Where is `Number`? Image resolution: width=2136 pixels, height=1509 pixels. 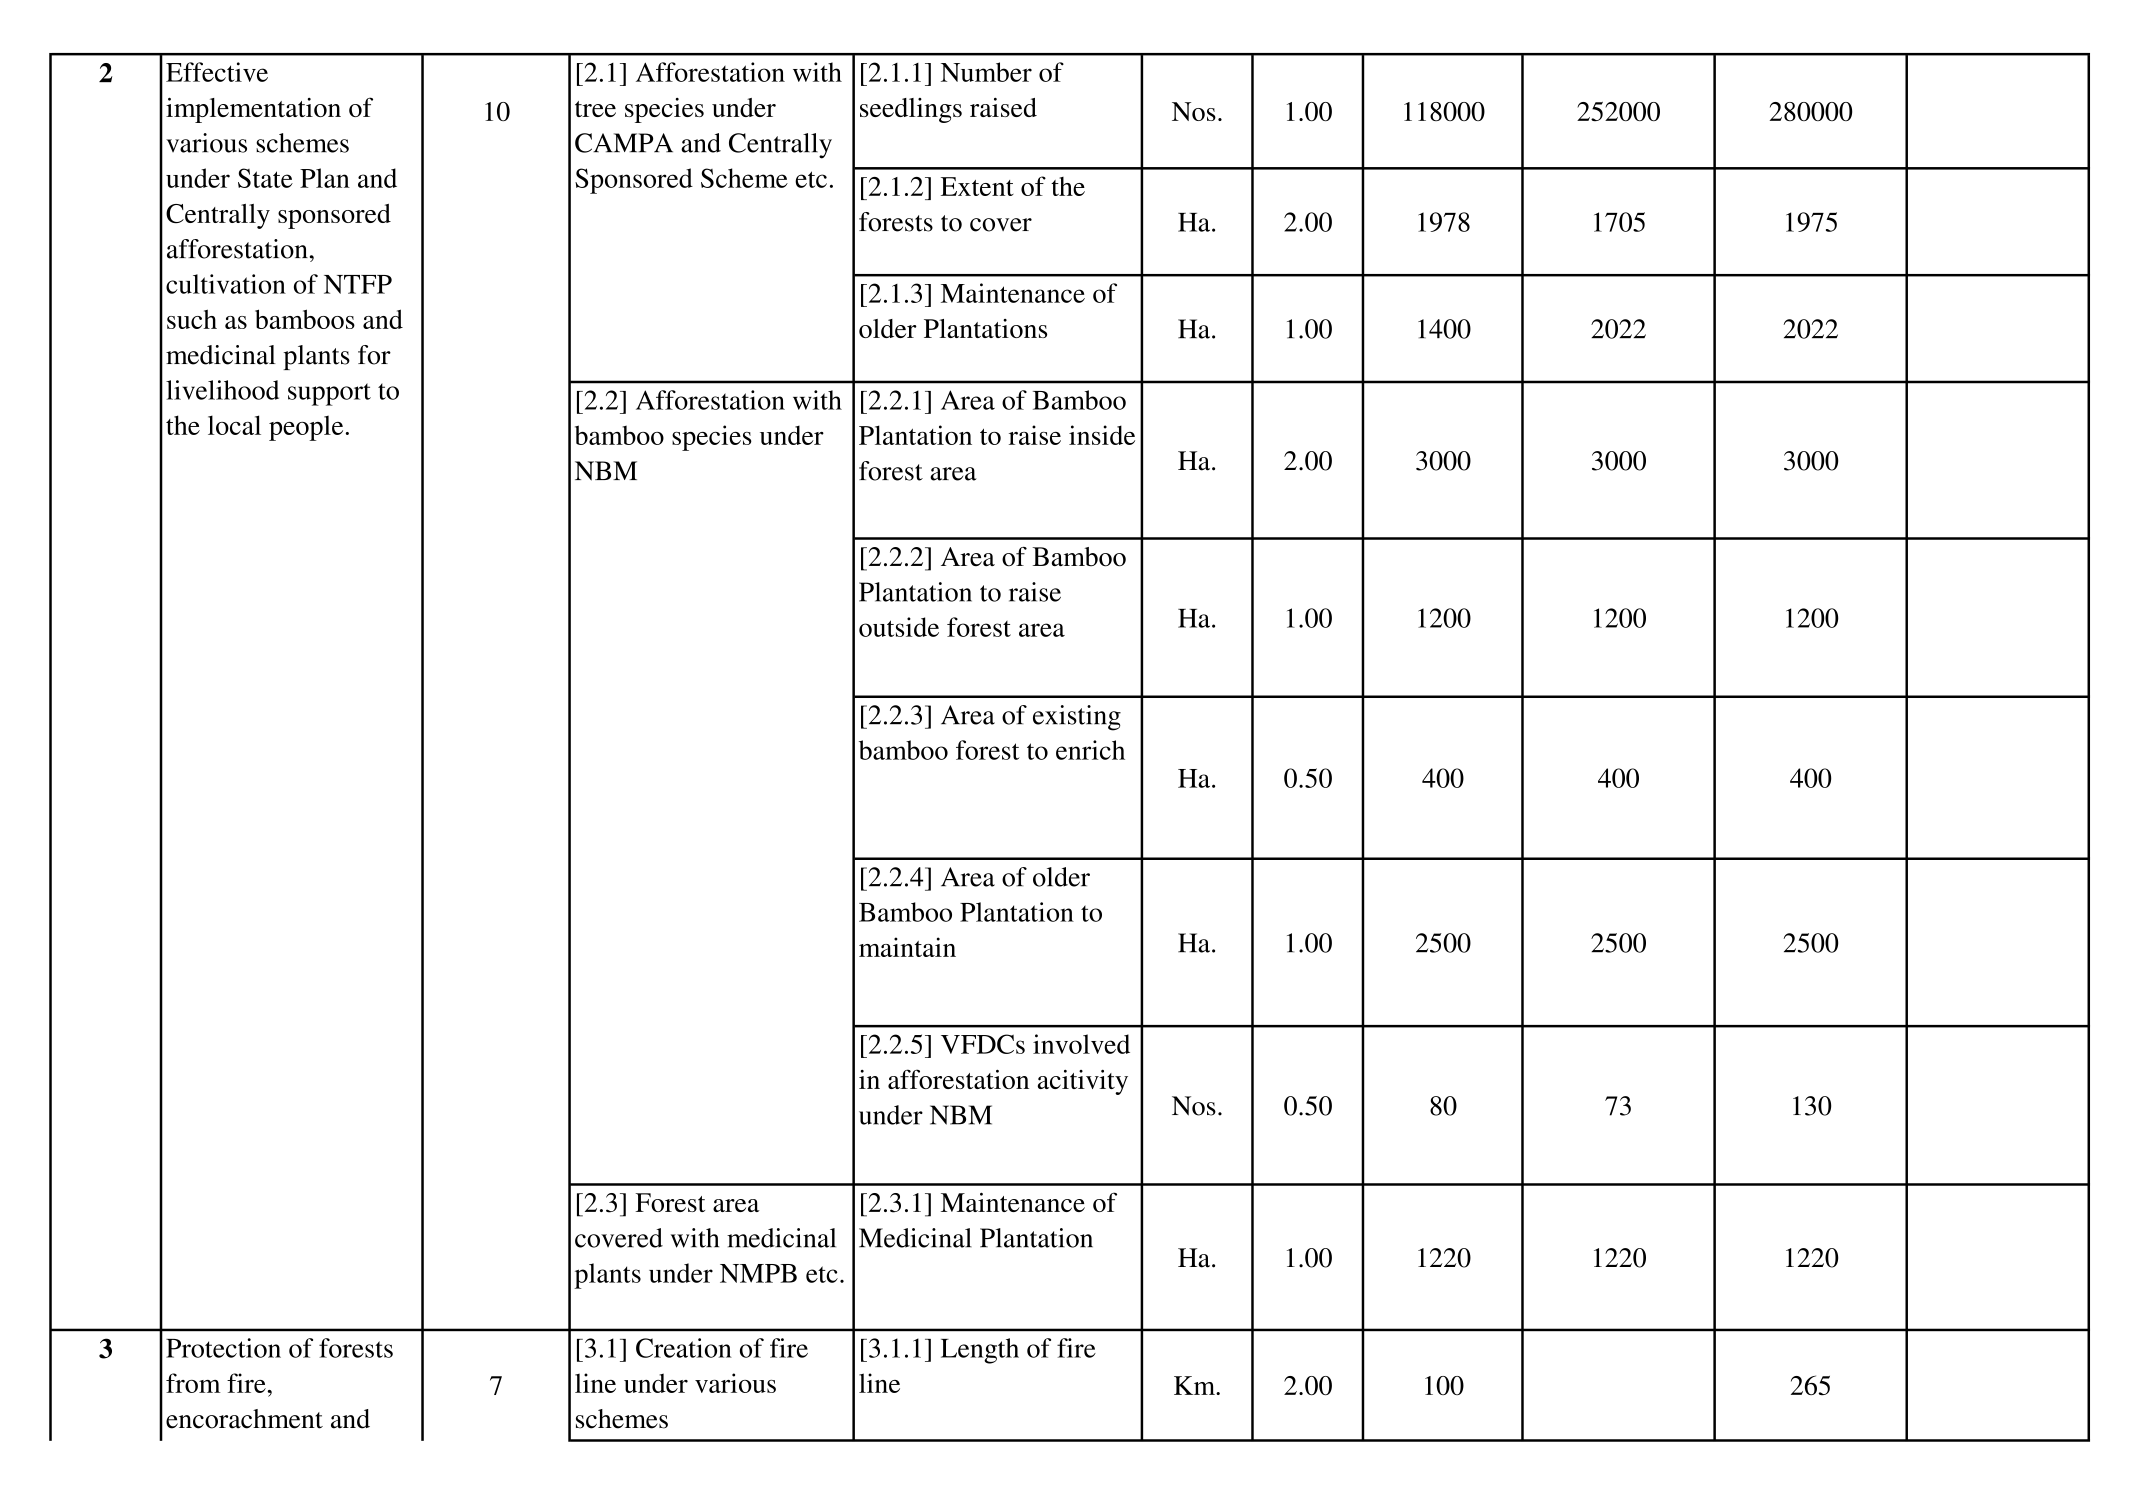
Number is located at coordinates (986, 72).
